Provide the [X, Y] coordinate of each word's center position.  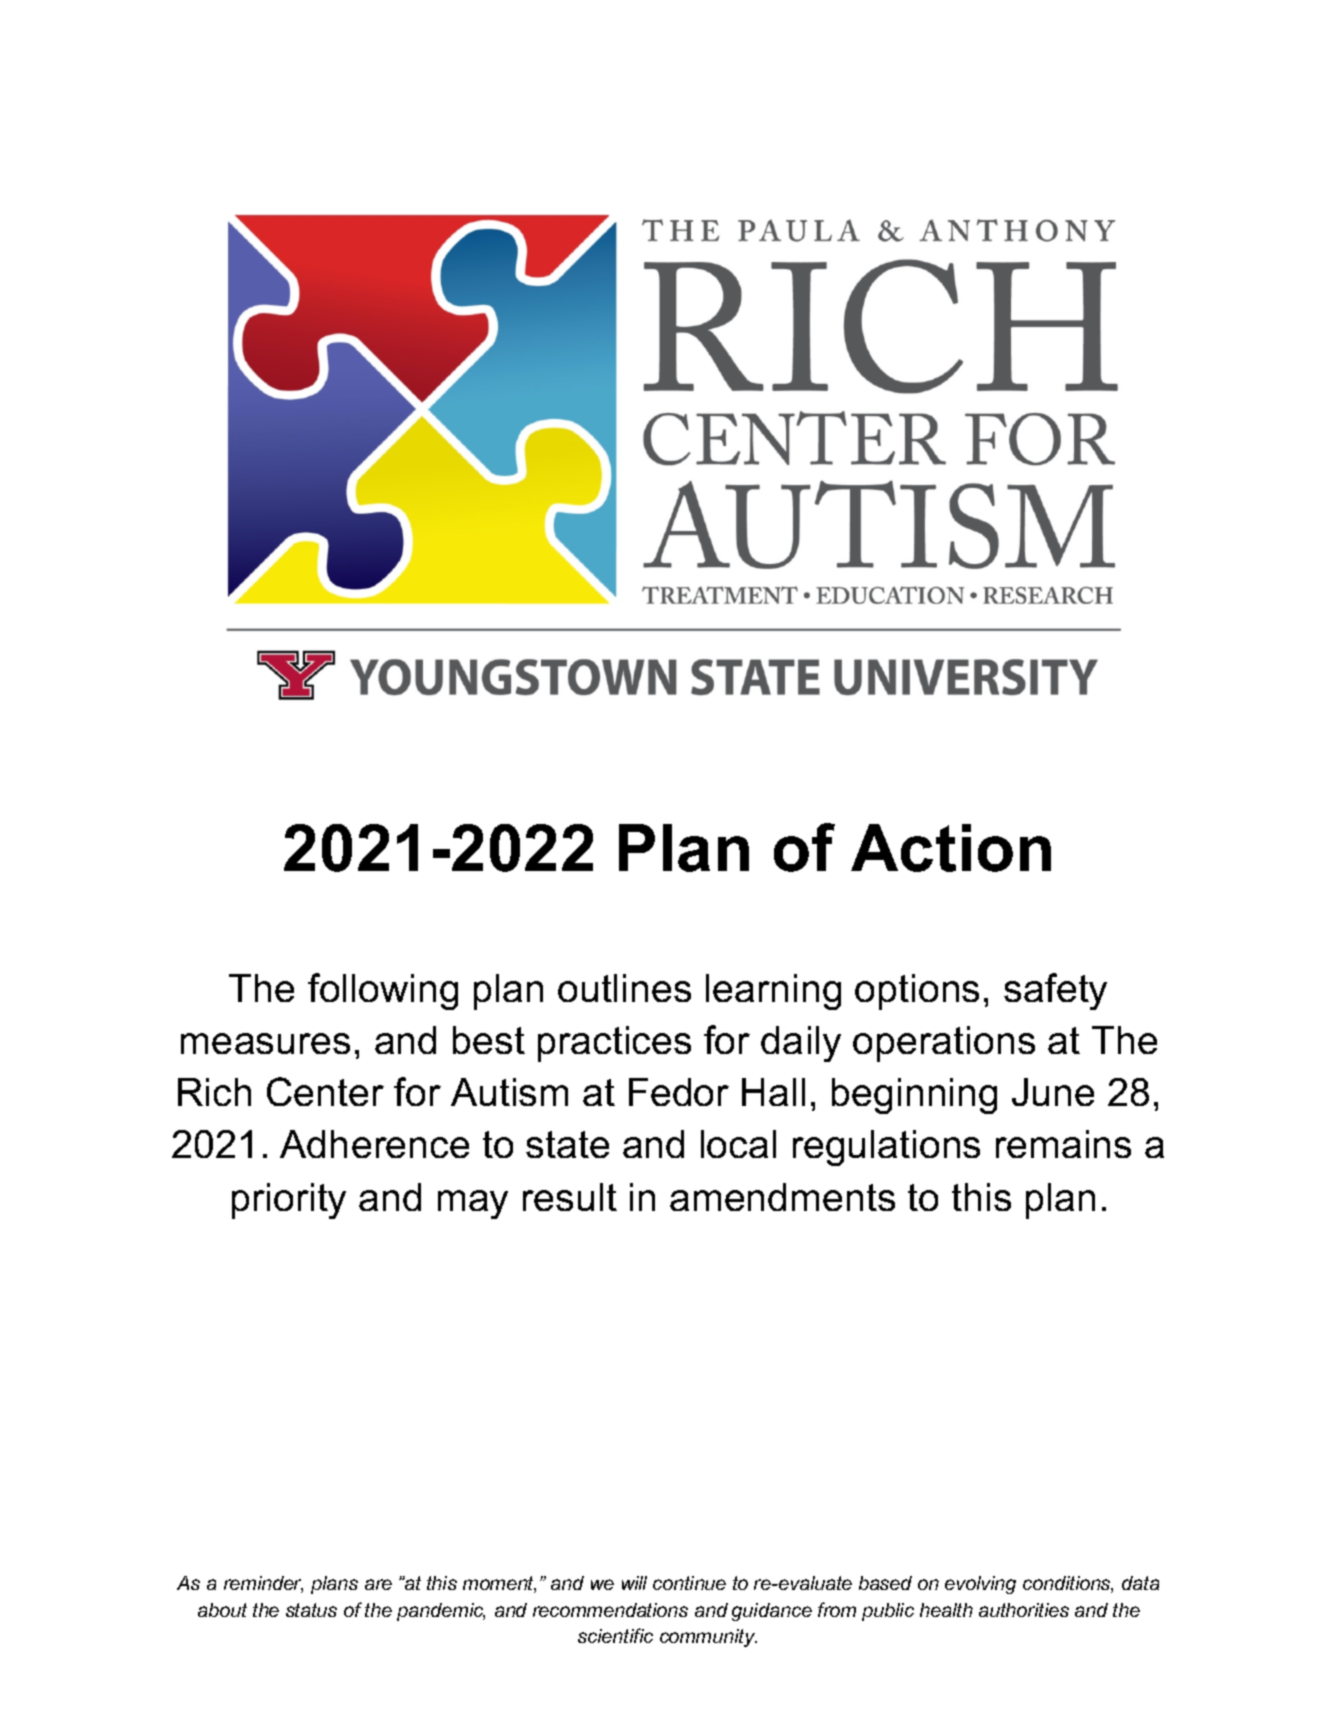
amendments [782, 1197]
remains [1063, 1144]
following [383, 991]
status [311, 1610]
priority [289, 1201]
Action [951, 848]
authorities [1024, 1610]
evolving [980, 1585]
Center [325, 1091]
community [708, 1638]
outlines [624, 988]
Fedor [679, 1092]
